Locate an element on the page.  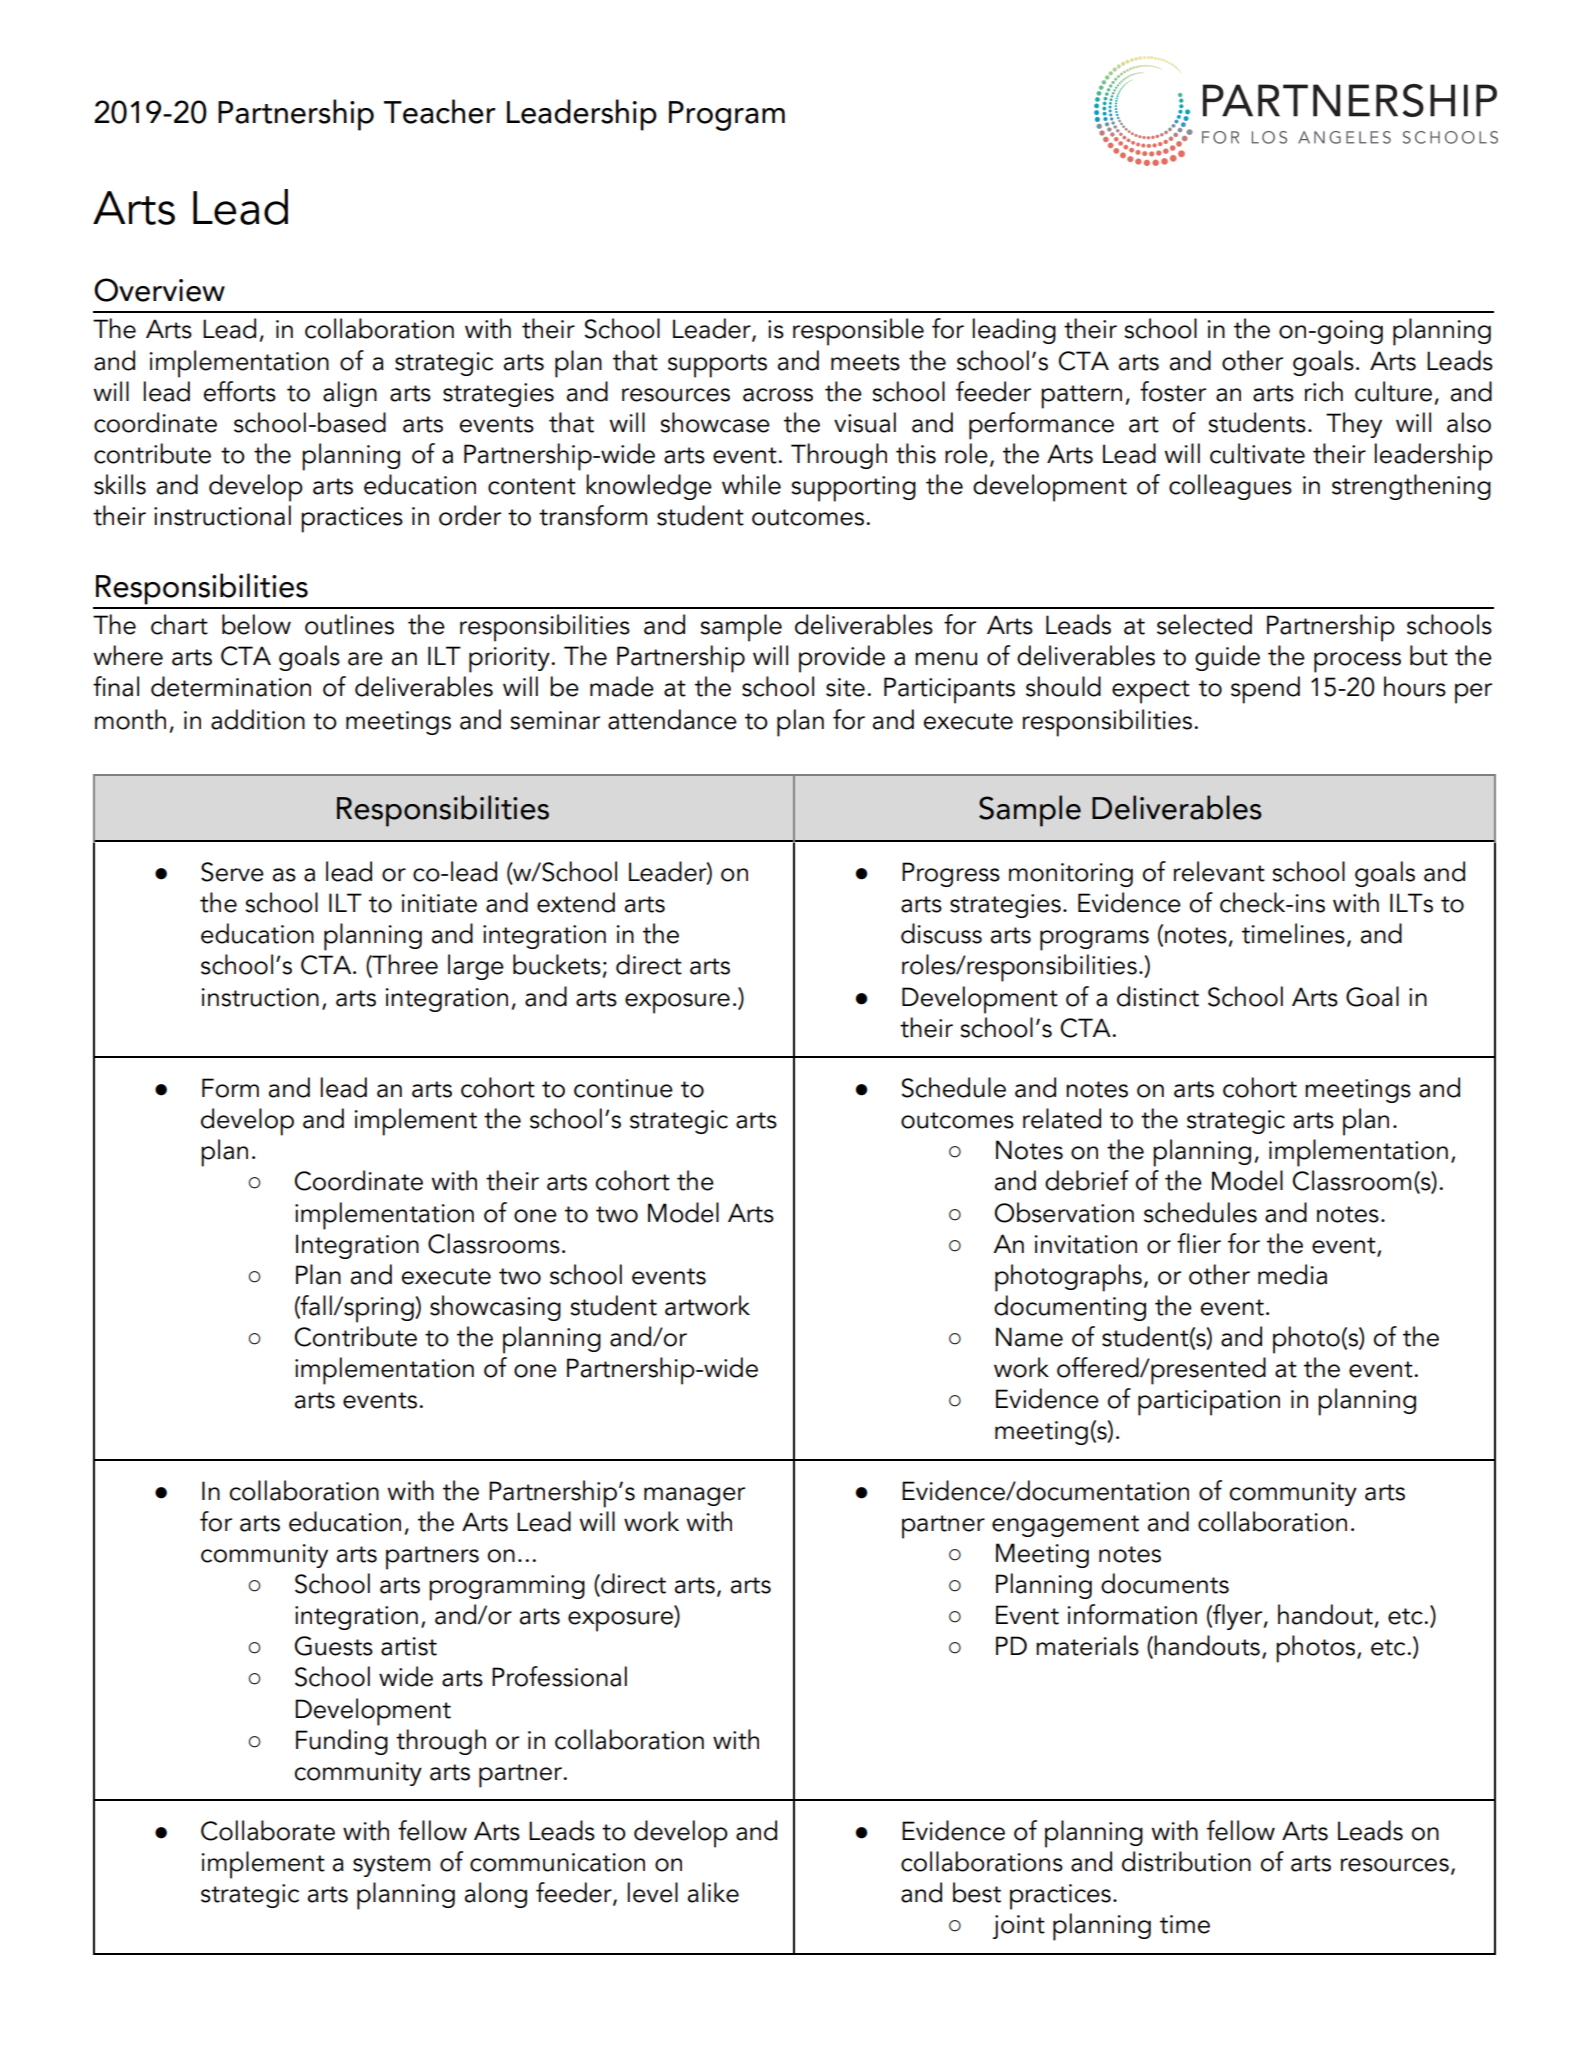
Collaborate is located at coordinates (268, 1830).
